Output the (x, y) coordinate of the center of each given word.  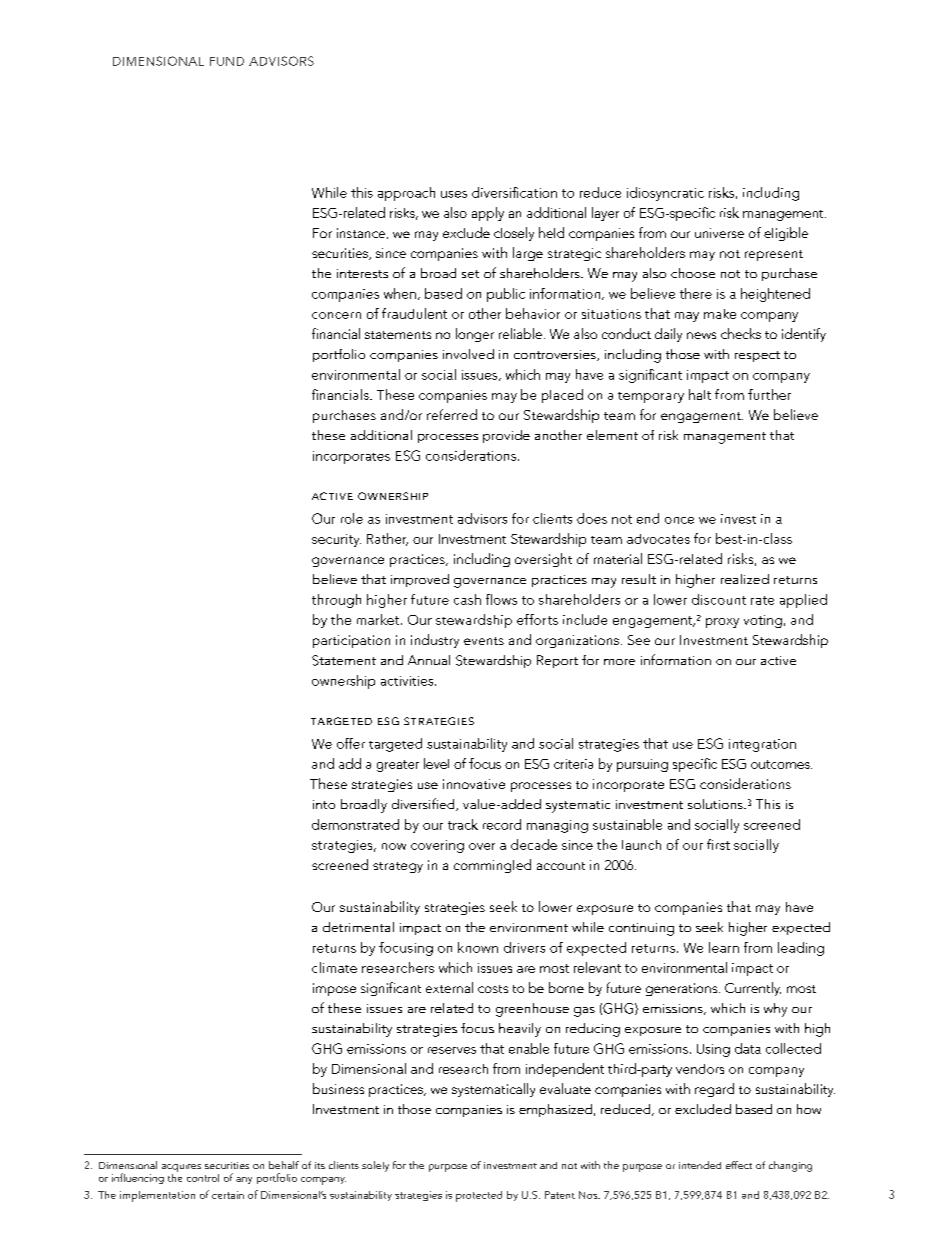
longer (475, 335)
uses (454, 194)
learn (724, 947)
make (720, 314)
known (478, 947)
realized (745, 579)
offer (351, 743)
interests (362, 273)
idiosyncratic (665, 194)
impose (334, 989)
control (203, 1178)
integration (762, 745)
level (436, 763)
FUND (227, 61)
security (336, 540)
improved (420, 580)
